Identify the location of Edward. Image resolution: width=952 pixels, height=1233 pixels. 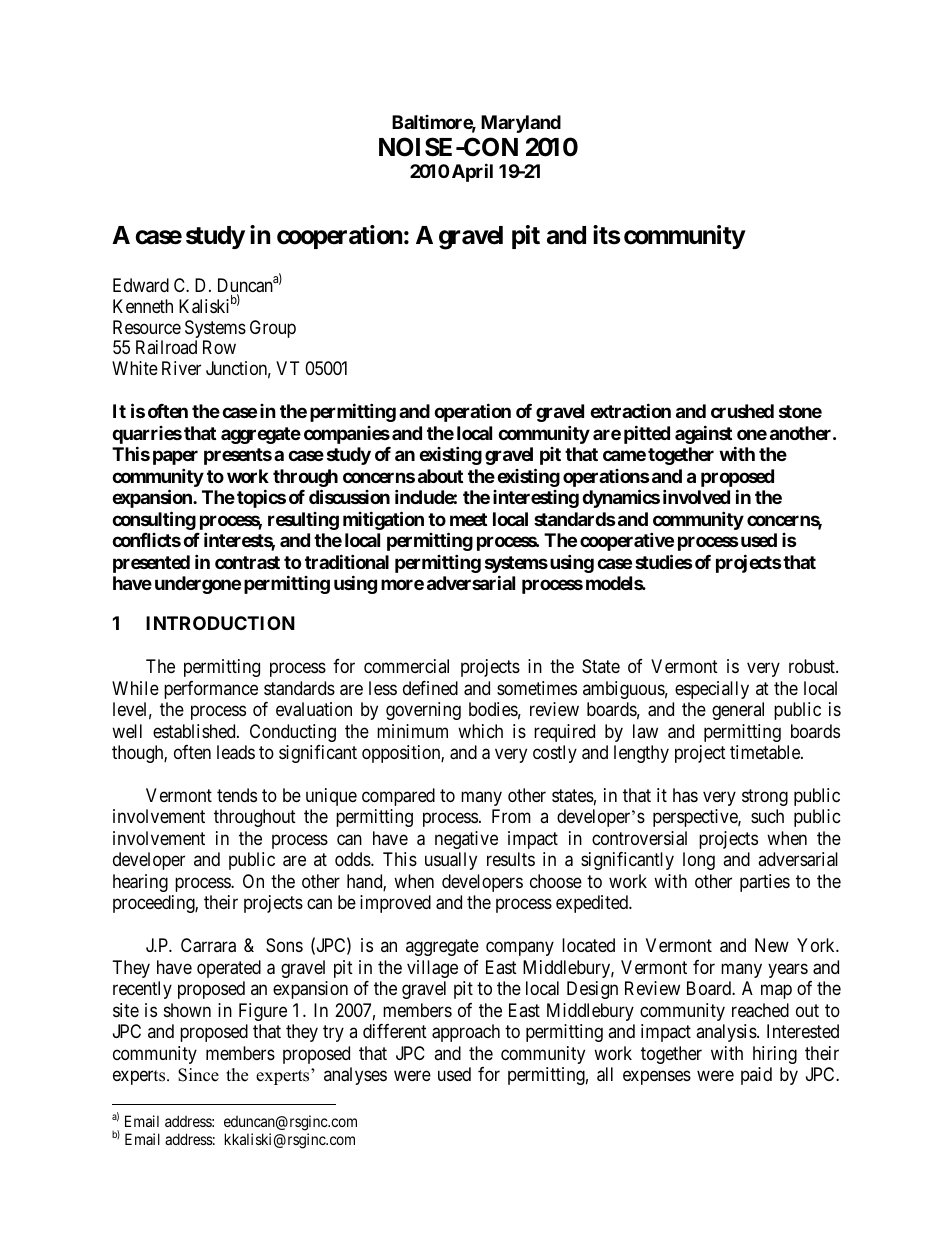
(141, 285).
